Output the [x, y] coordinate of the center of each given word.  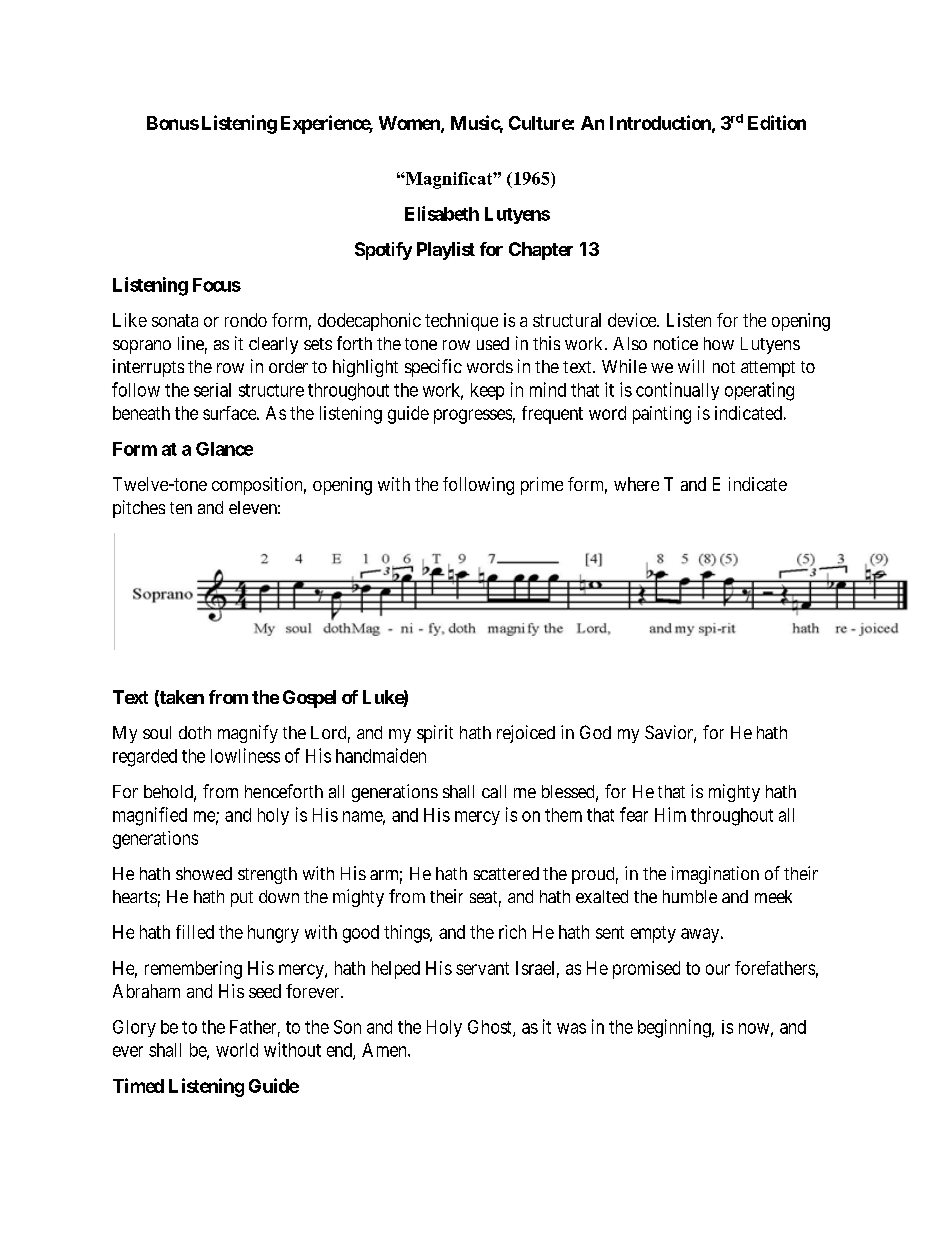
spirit [435, 734]
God [595, 732]
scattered [506, 873]
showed [204, 873]
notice [676, 343]
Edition [777, 122]
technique [461, 322]
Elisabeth [442, 213]
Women [410, 124]
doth [195, 732]
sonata [175, 320]
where [636, 484]
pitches [139, 509]
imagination [715, 875]
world [237, 1050]
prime [542, 486]
